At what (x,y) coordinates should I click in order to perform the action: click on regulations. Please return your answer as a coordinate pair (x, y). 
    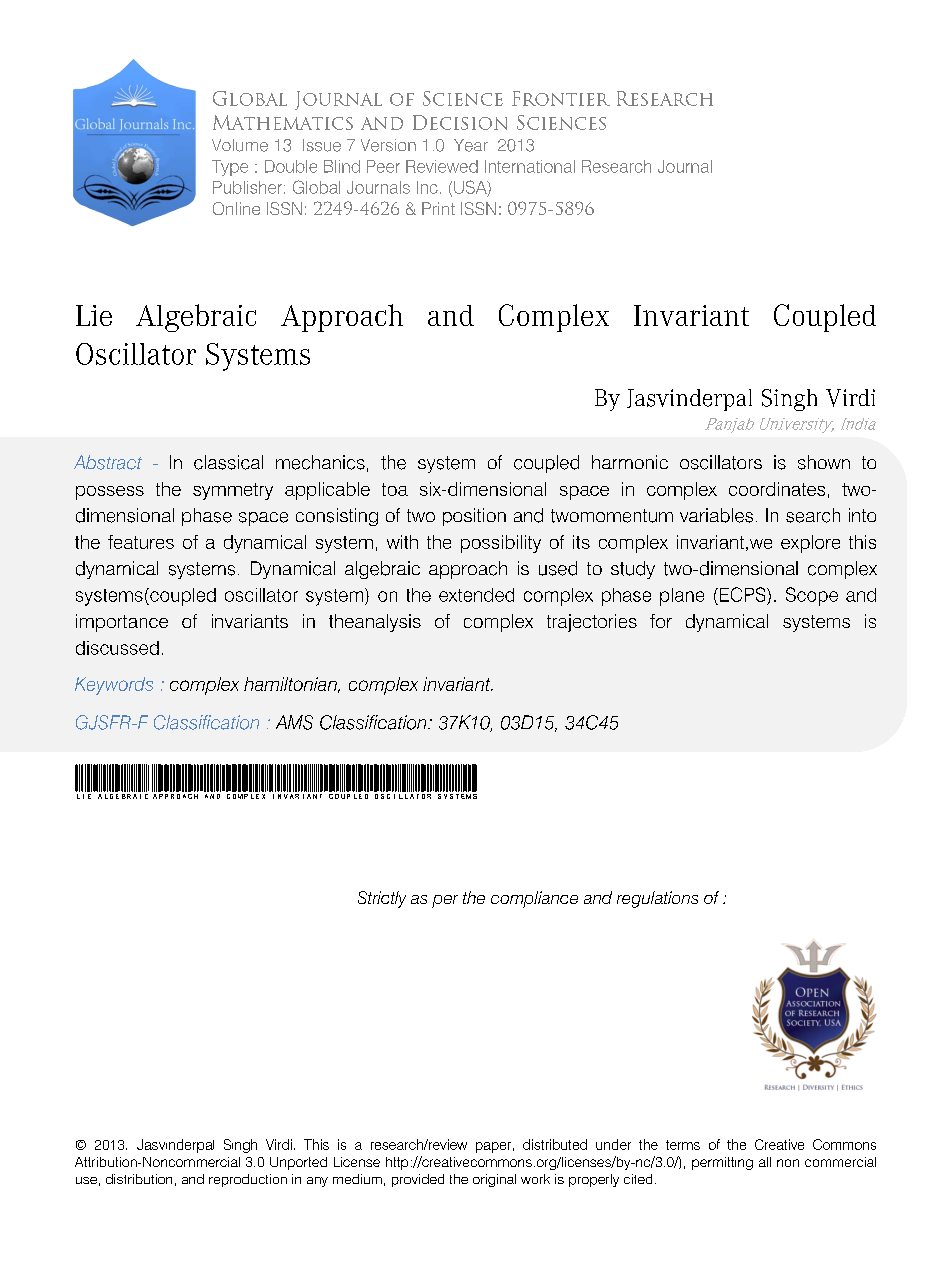
    Looking at the image, I should click on (657, 899).
